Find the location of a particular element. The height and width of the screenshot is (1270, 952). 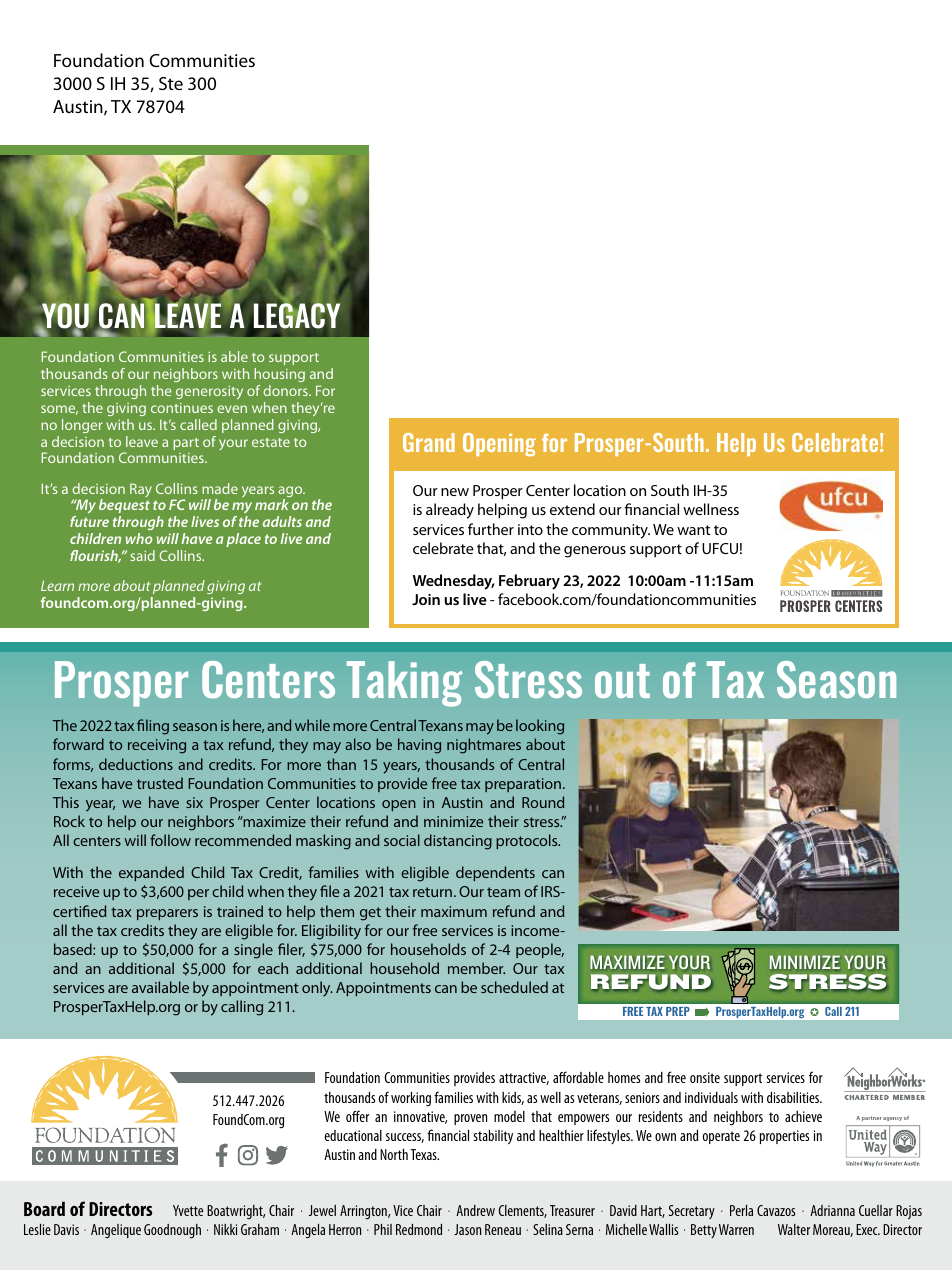

want is located at coordinates (693, 530).
